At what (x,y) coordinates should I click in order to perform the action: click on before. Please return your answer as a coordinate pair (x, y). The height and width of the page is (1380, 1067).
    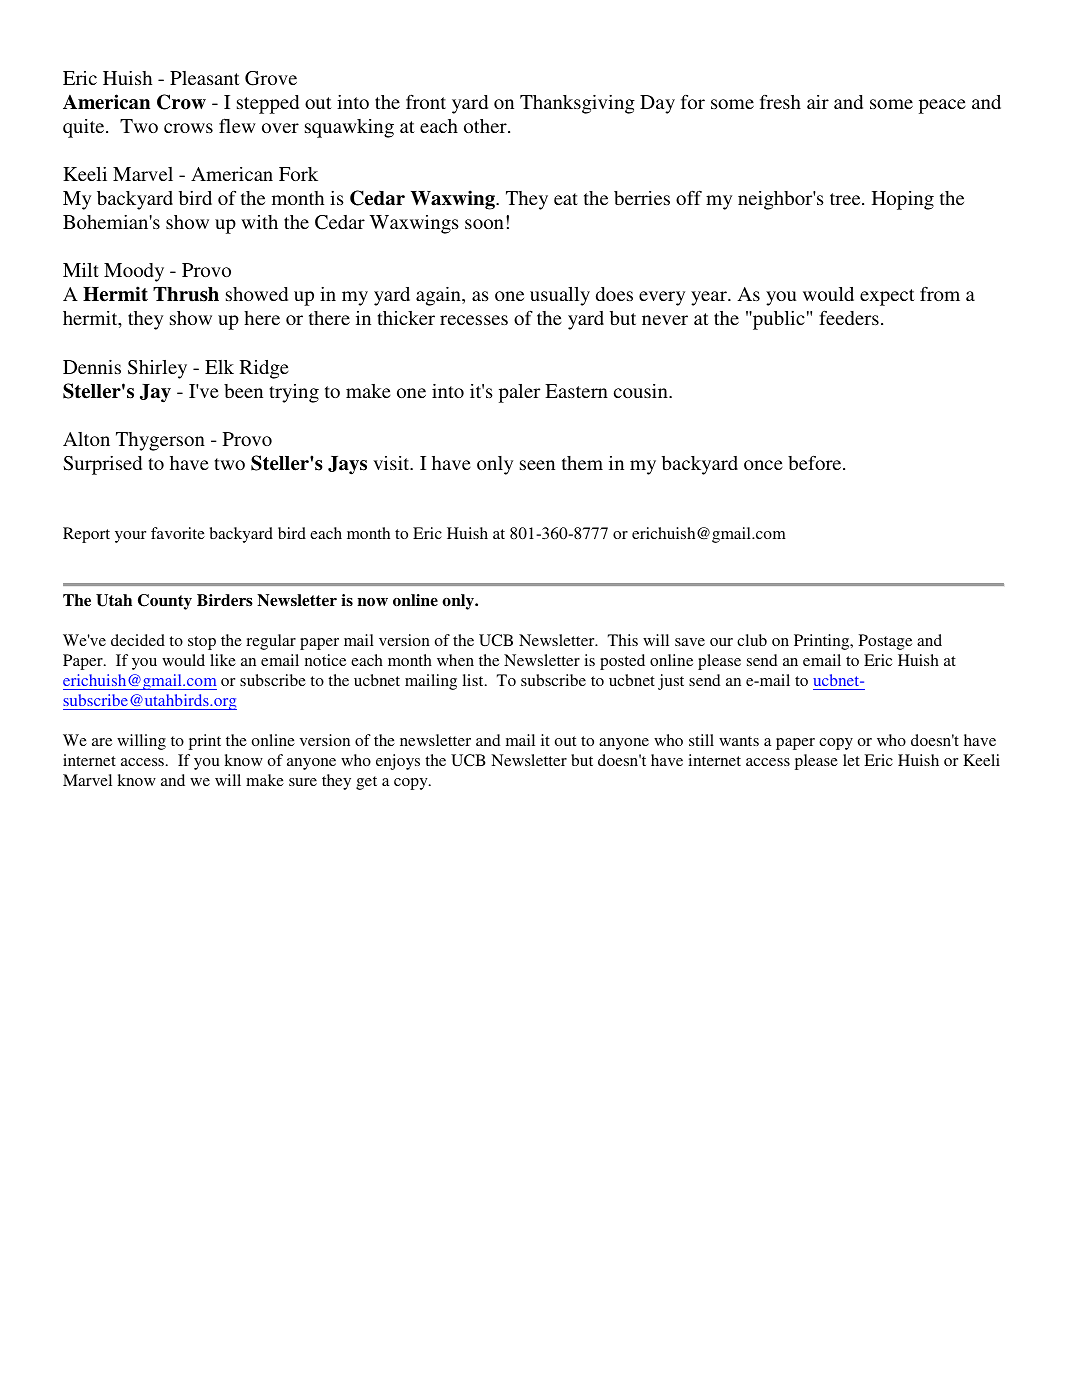
    Looking at the image, I should click on (816, 462).
